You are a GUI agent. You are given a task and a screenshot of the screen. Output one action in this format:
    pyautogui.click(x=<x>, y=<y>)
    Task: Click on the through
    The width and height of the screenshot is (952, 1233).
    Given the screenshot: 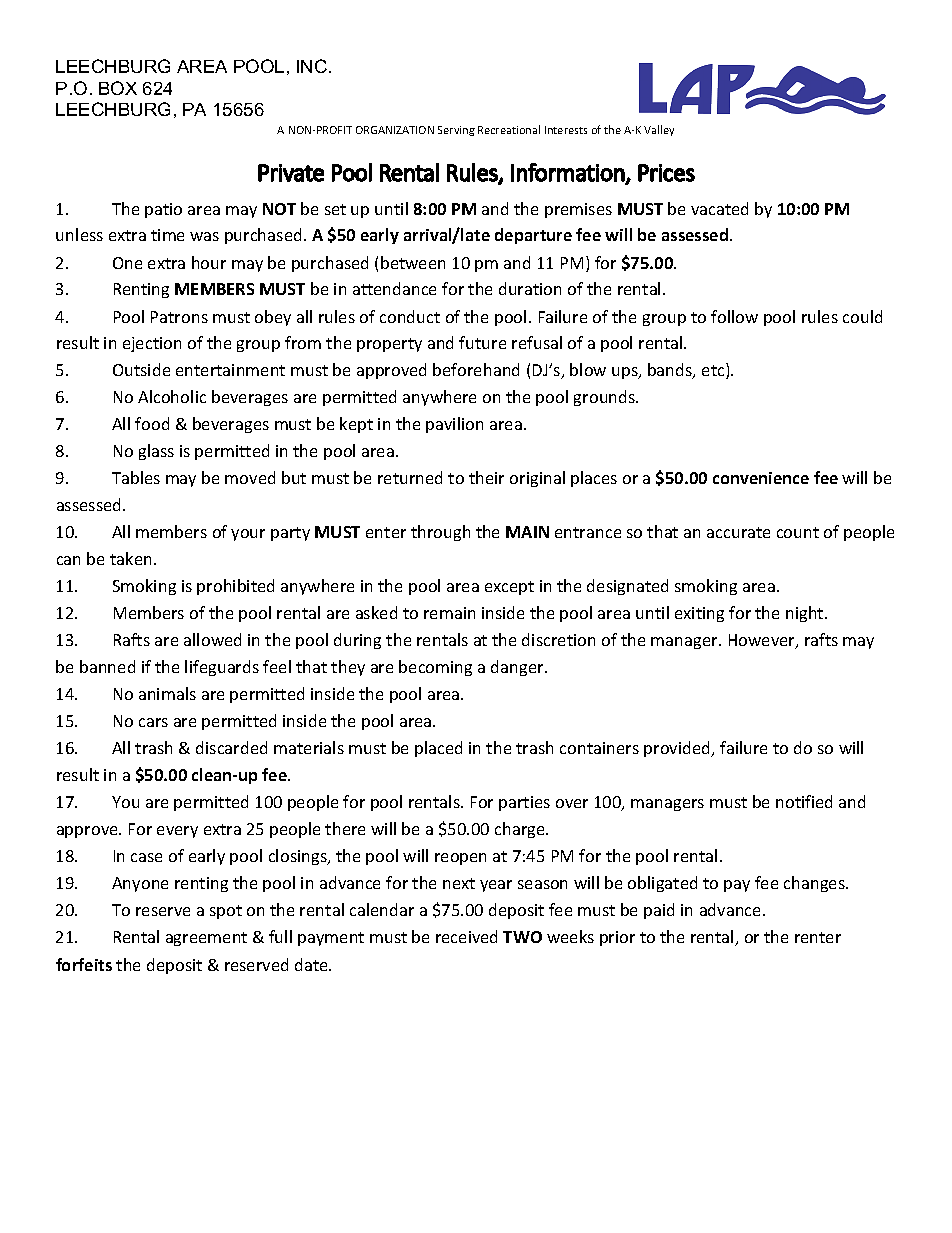 What is the action you would take?
    pyautogui.click(x=440, y=533)
